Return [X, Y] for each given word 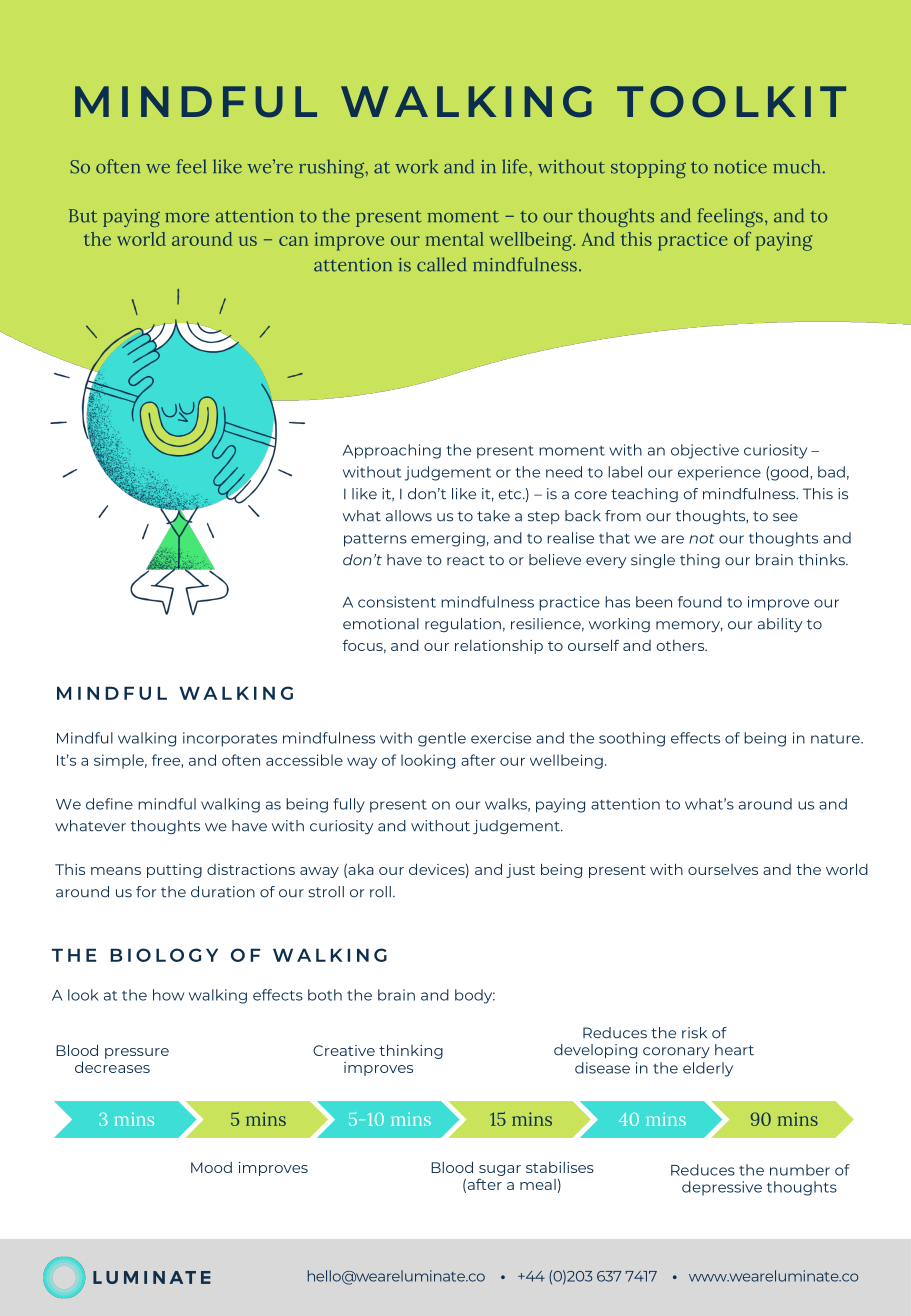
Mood [211, 1167]
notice [740, 167]
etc [511, 494]
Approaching [392, 451]
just [520, 871]
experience [719, 473]
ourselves [723, 869]
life [516, 166]
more [187, 218]
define [109, 804]
